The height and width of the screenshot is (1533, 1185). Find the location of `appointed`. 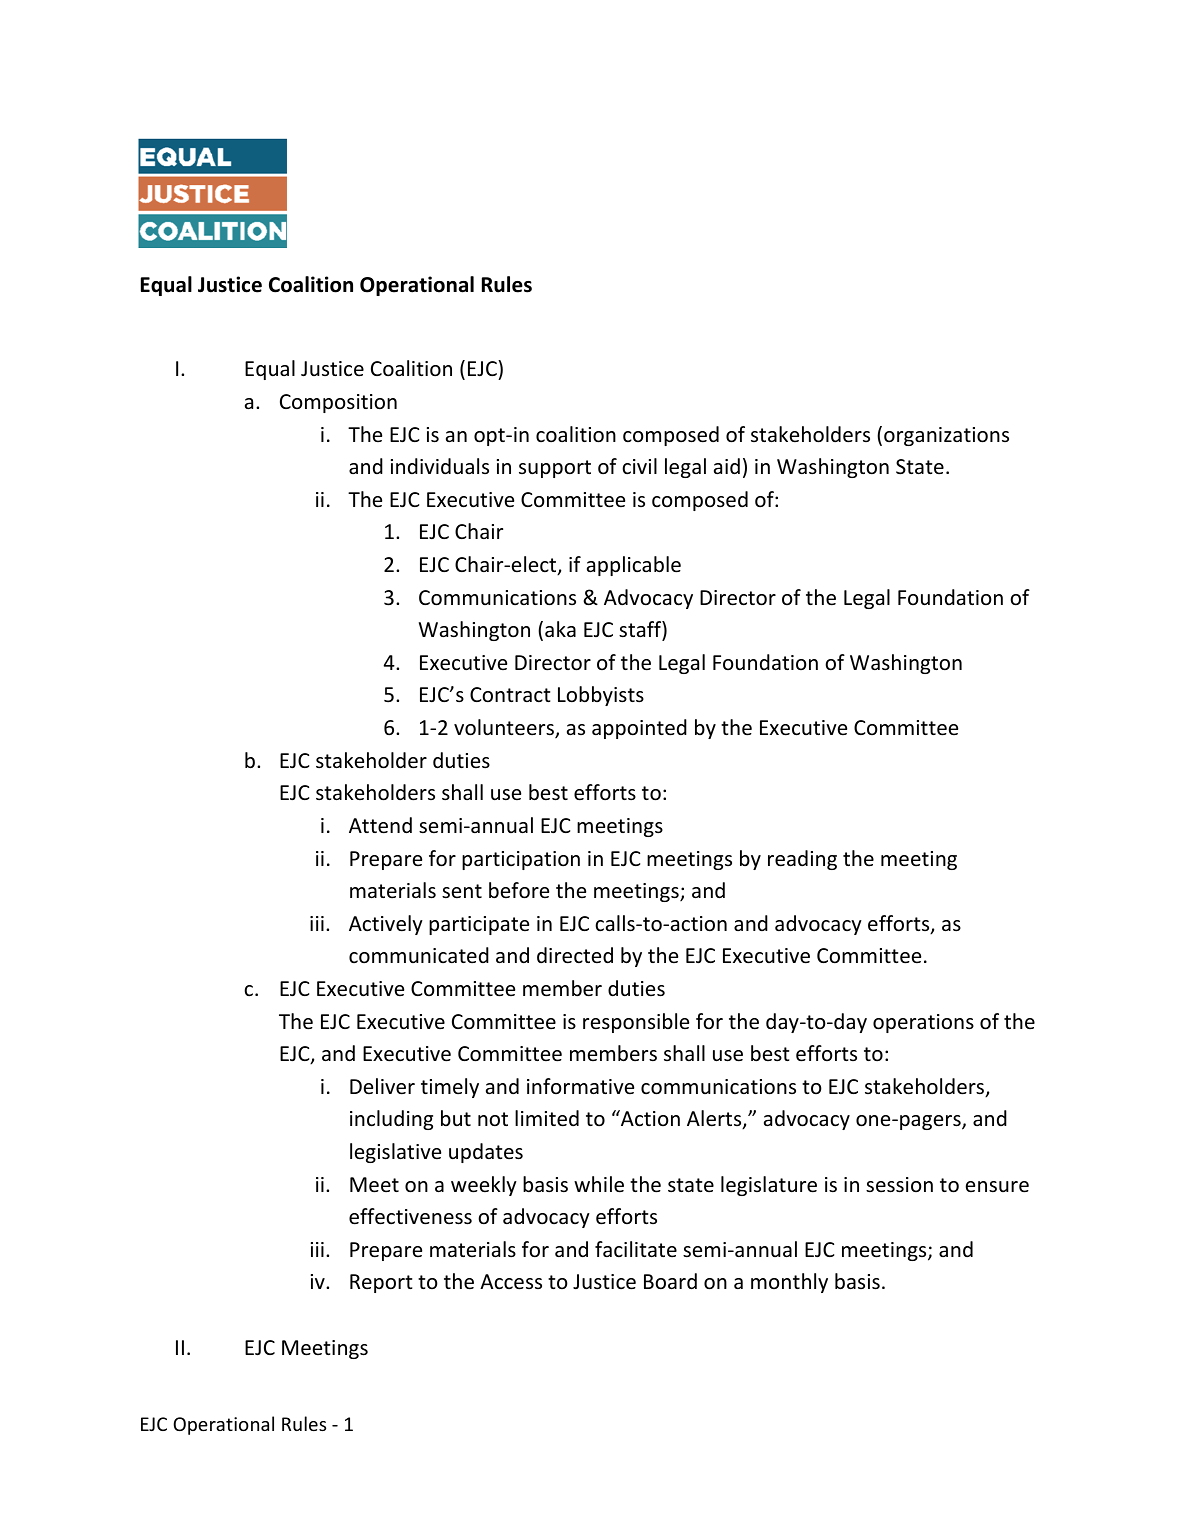

appointed is located at coordinates (639, 729).
